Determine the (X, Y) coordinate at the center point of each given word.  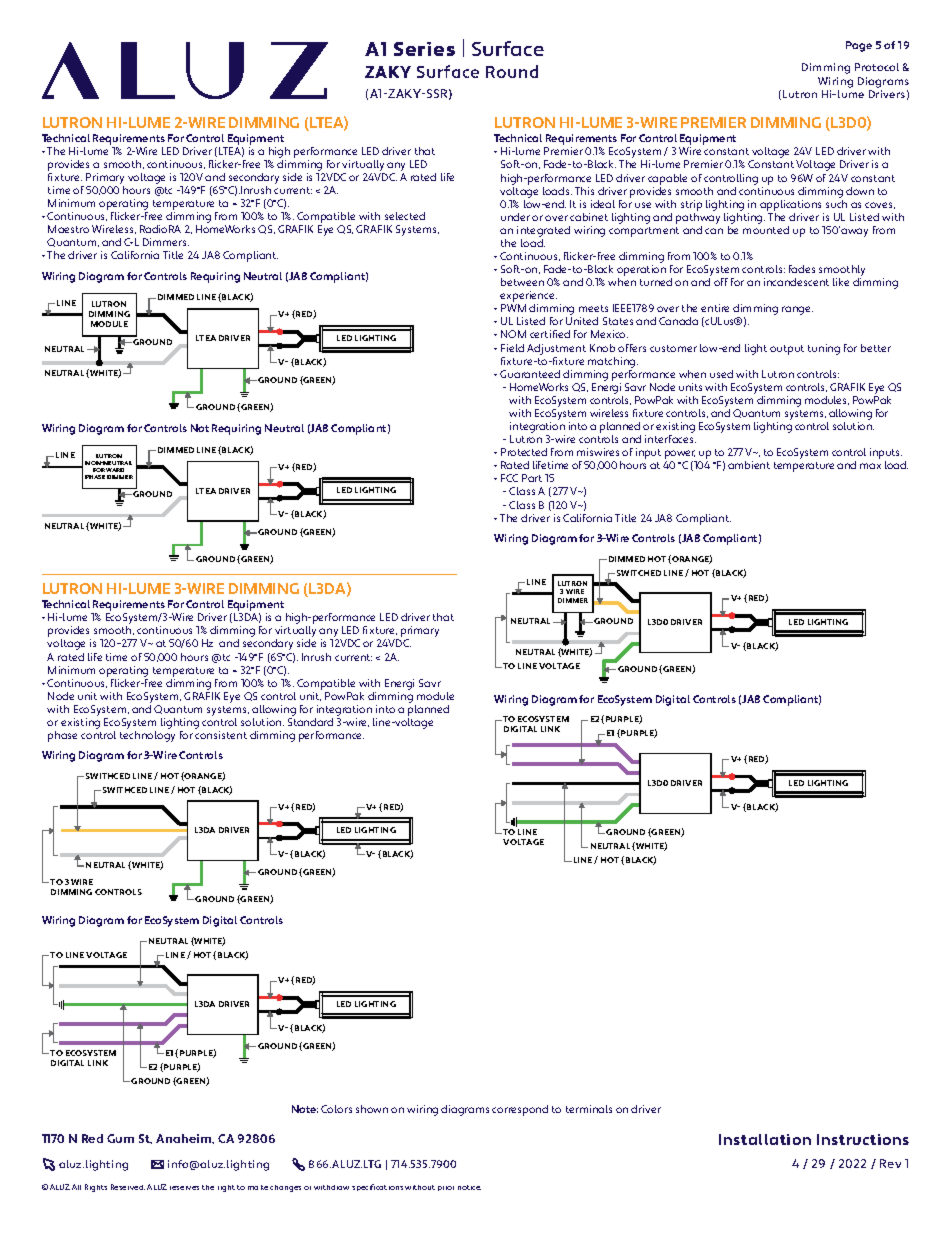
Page (859, 46)
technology (147, 736)
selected (405, 216)
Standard (310, 722)
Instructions (863, 1139)
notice (469, 1187)
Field (512, 348)
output (787, 350)
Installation (765, 1139)
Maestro (68, 229)
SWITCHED (639, 573)
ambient (749, 465)
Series (424, 49)
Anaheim (185, 1139)
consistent (221, 735)
